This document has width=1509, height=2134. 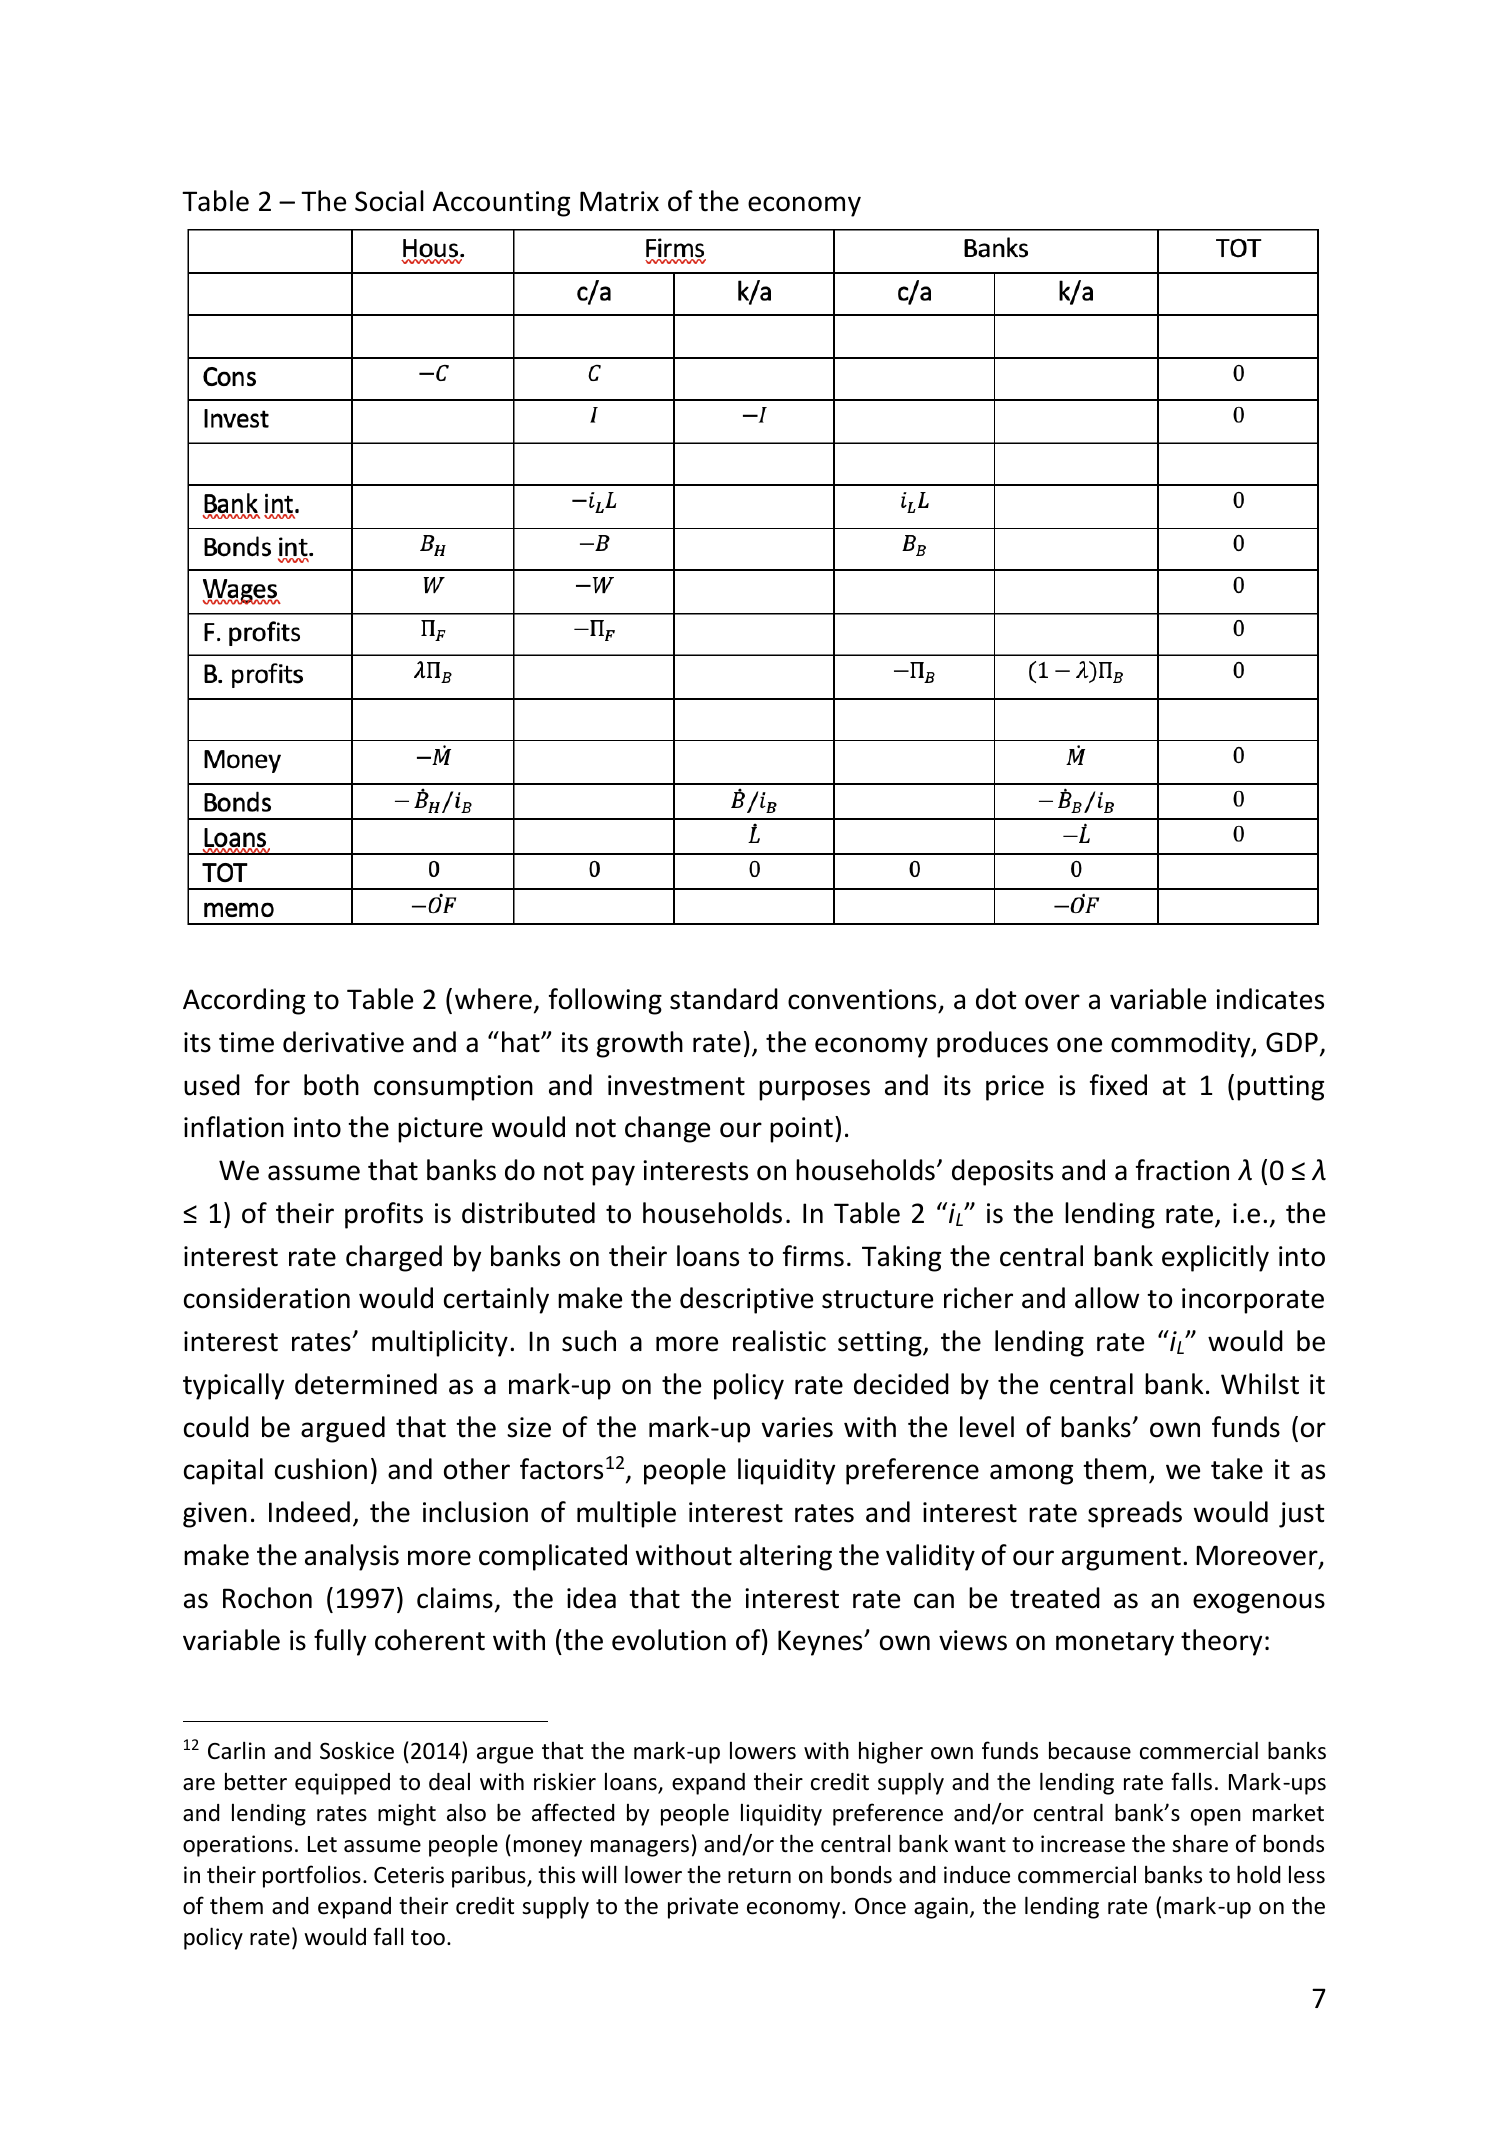 What do you see at coordinates (1135, 1514) in the document?
I see `spreads` at bounding box center [1135, 1514].
